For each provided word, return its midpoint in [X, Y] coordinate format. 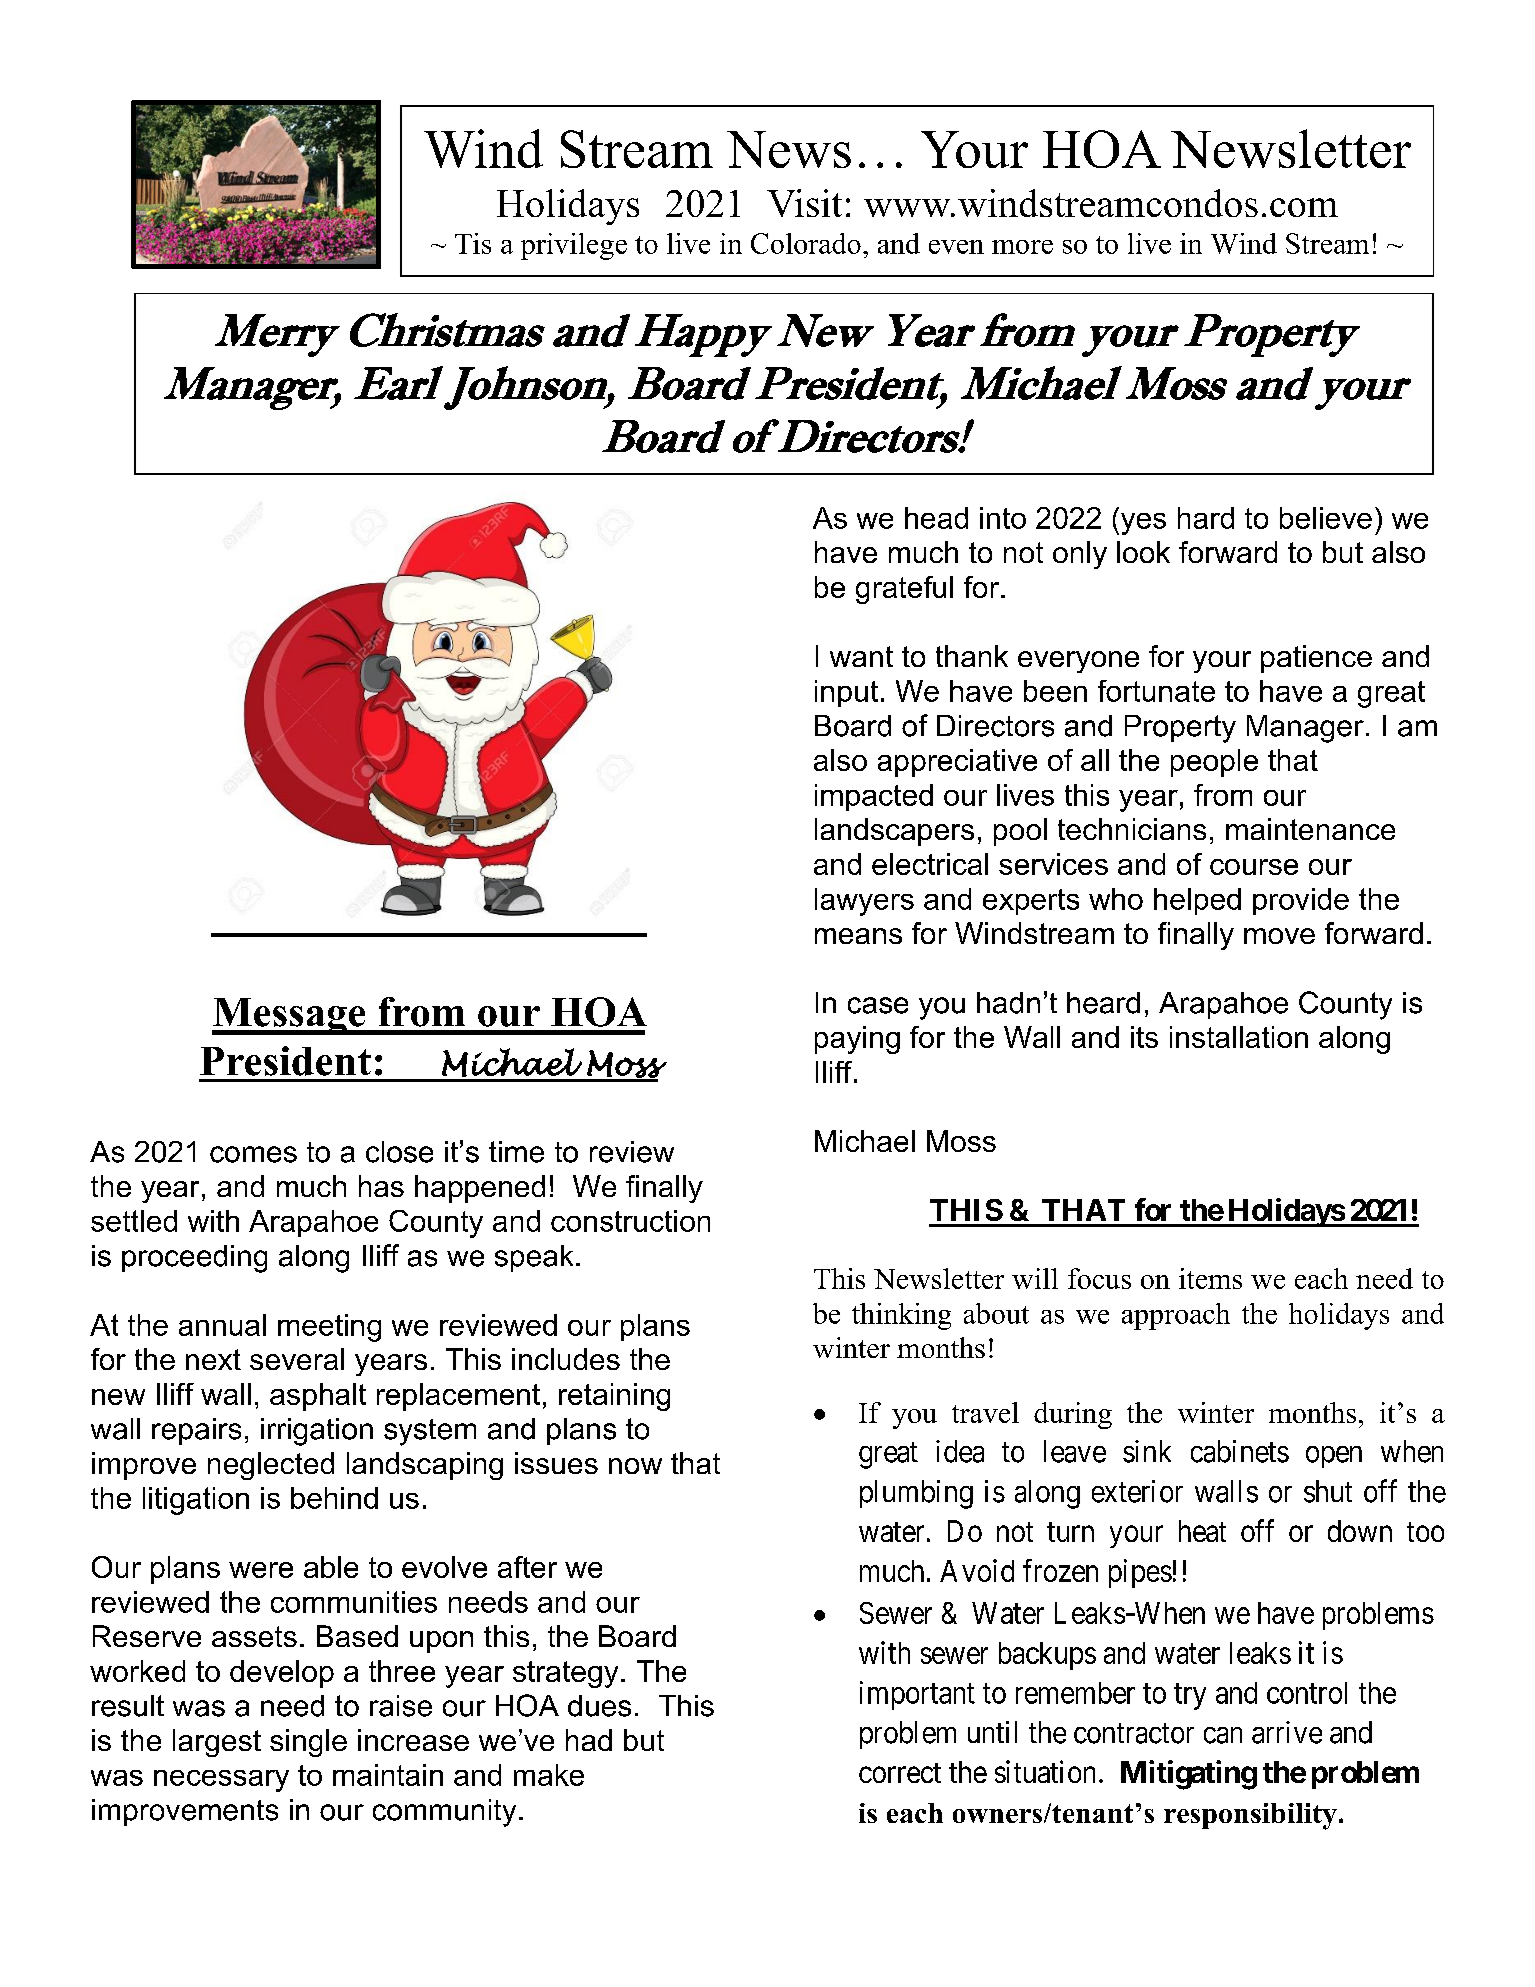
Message [290, 1016]
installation [1239, 1037]
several [297, 1359]
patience [1316, 659]
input [846, 693]
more [1022, 247]
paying [857, 1040]
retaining [614, 1397]
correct [900, 1773]
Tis [473, 243]
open [1334, 1457]
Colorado [806, 243]
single [308, 1743]
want [861, 656]
